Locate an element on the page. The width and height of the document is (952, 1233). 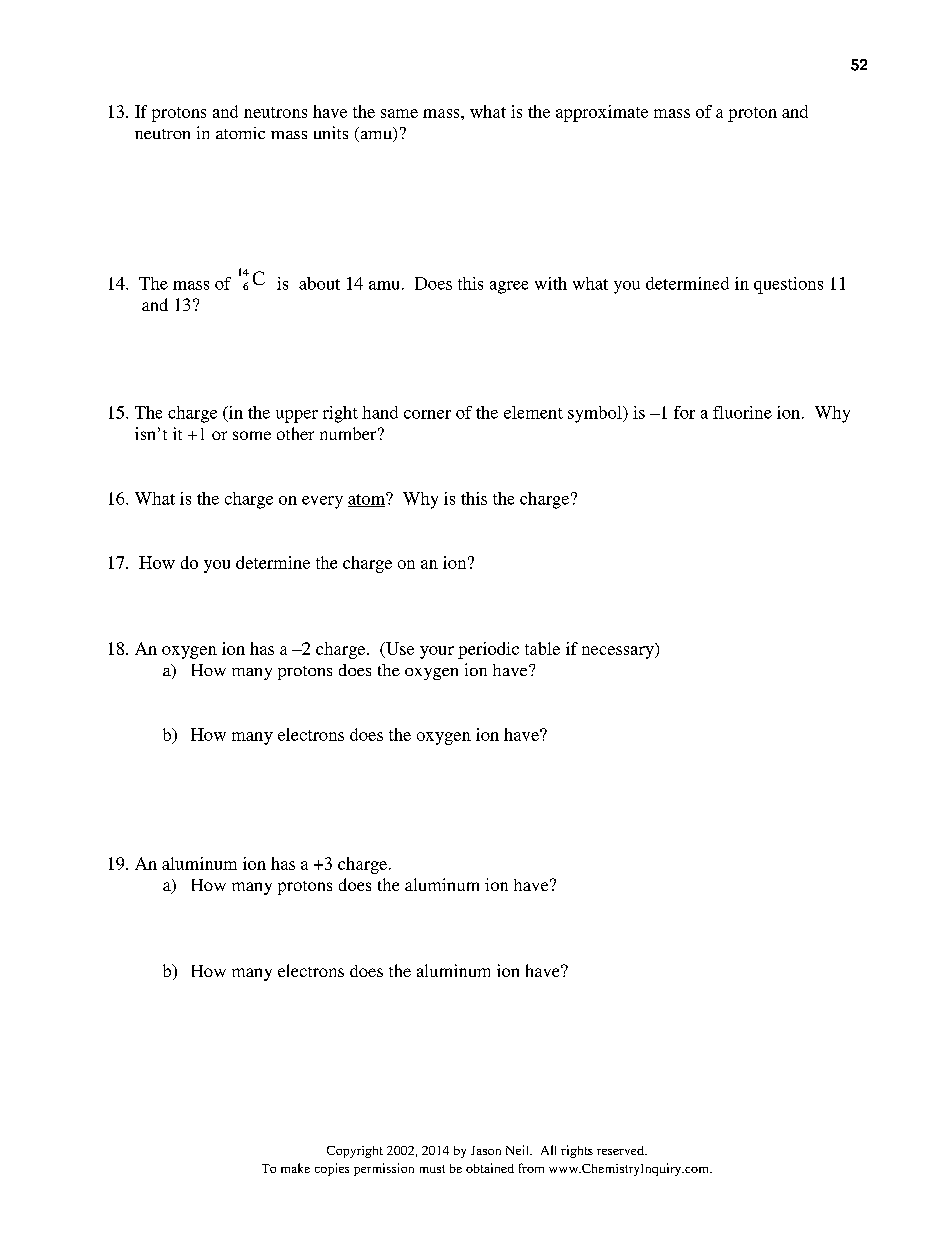
periodic is located at coordinates (488, 650).
